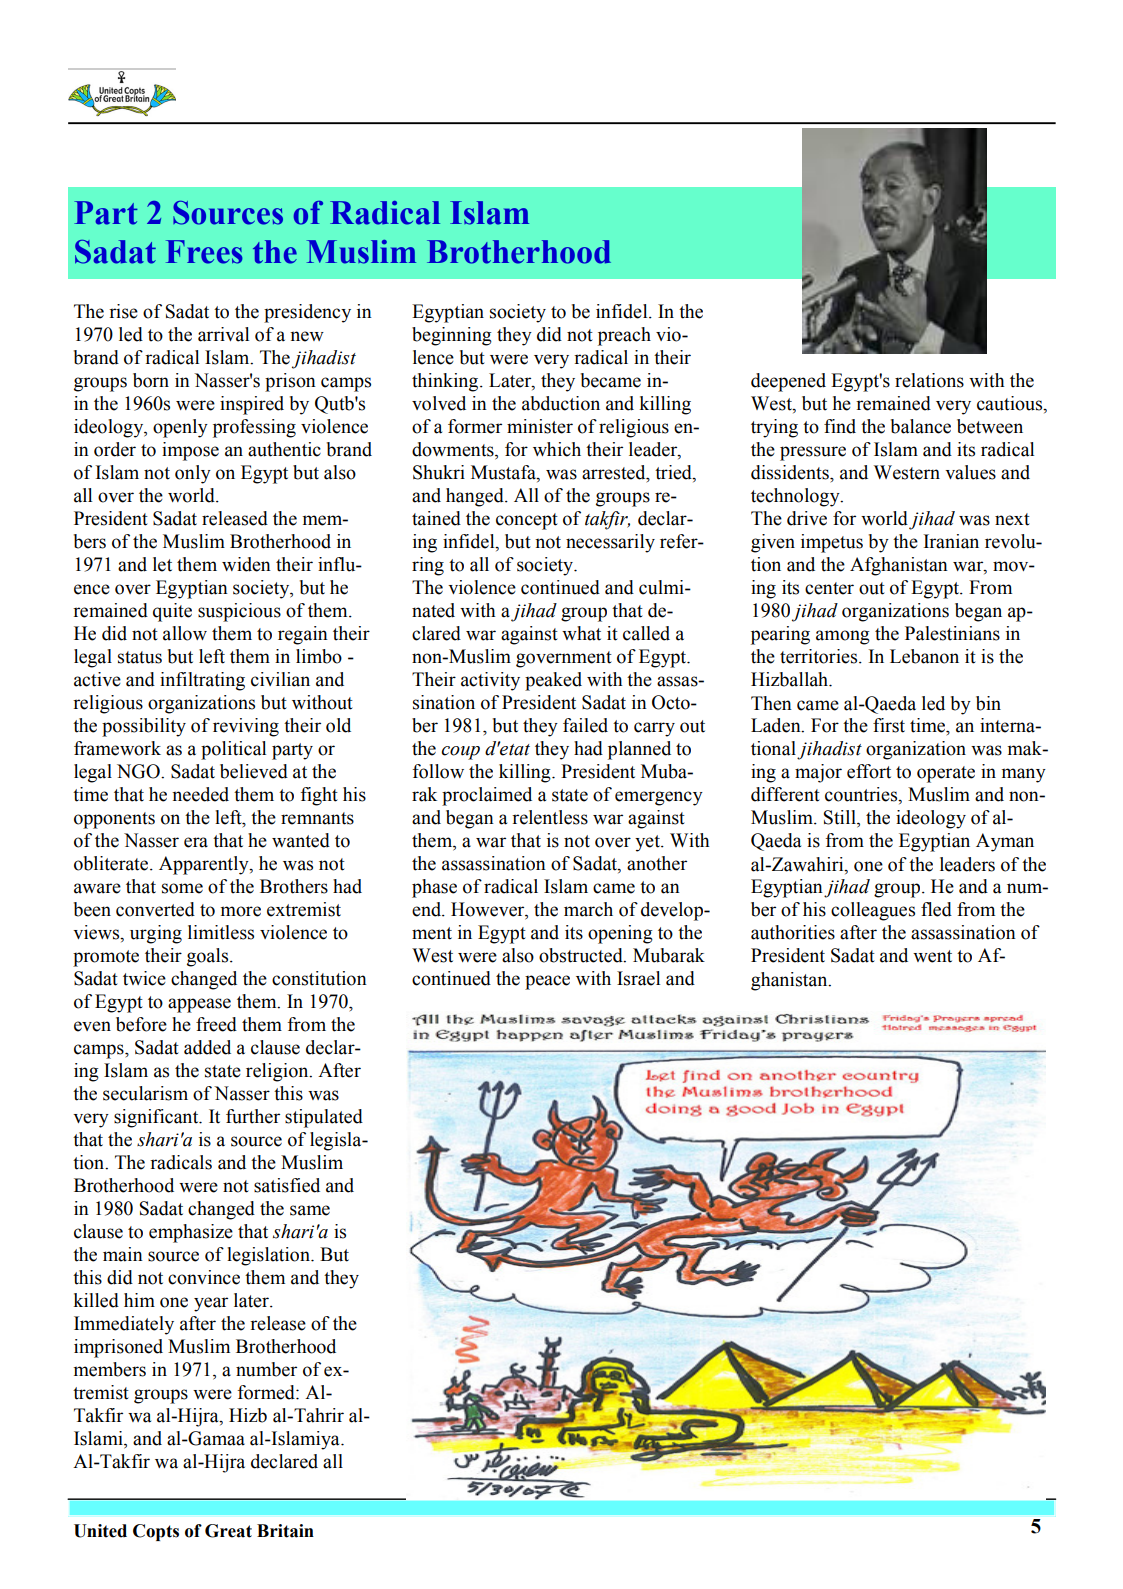 The image size is (1123, 1589). Describe the element at coordinates (228, 1531) in the screenshot. I see `Great` at that location.
